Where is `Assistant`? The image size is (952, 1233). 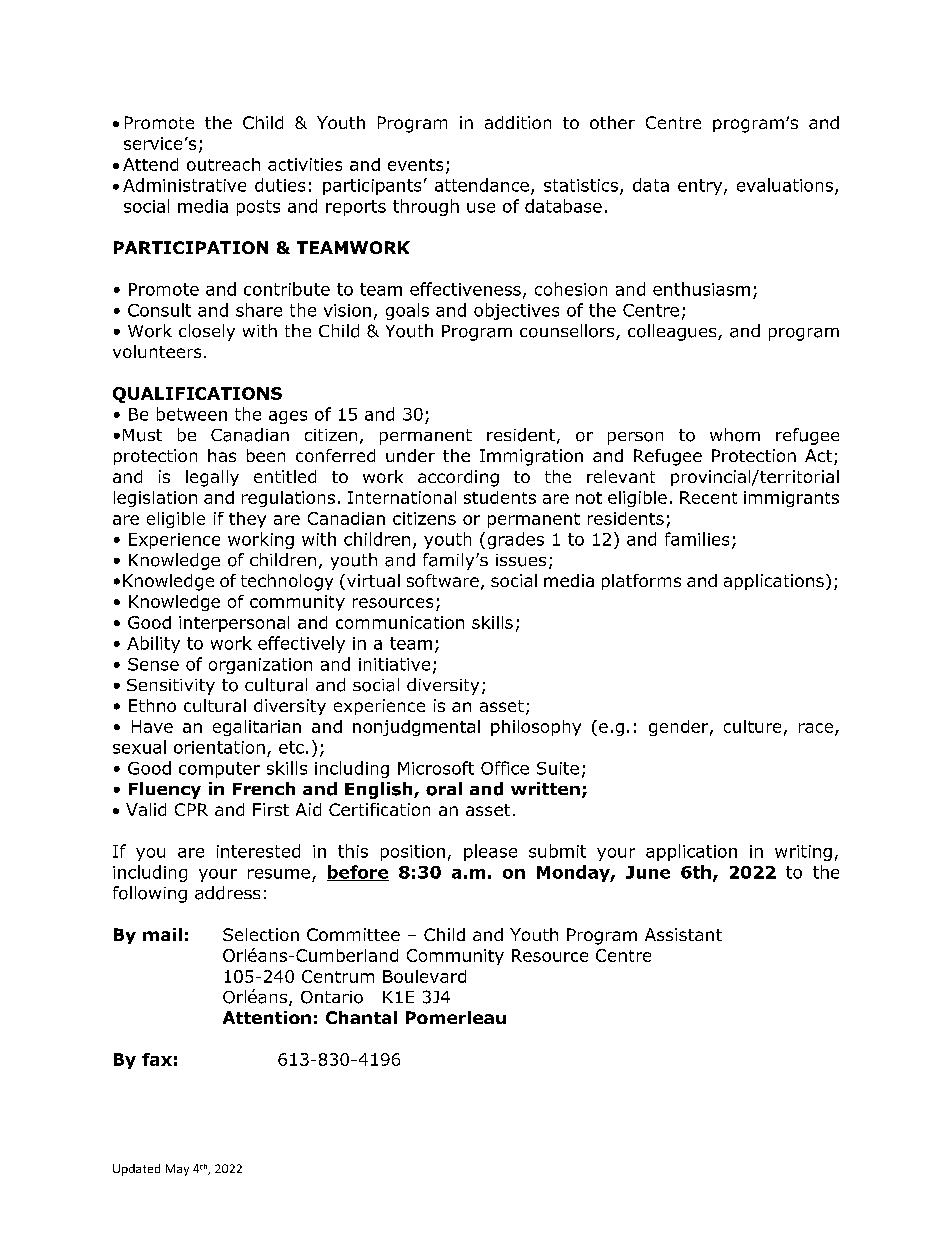 Assistant is located at coordinates (683, 934).
